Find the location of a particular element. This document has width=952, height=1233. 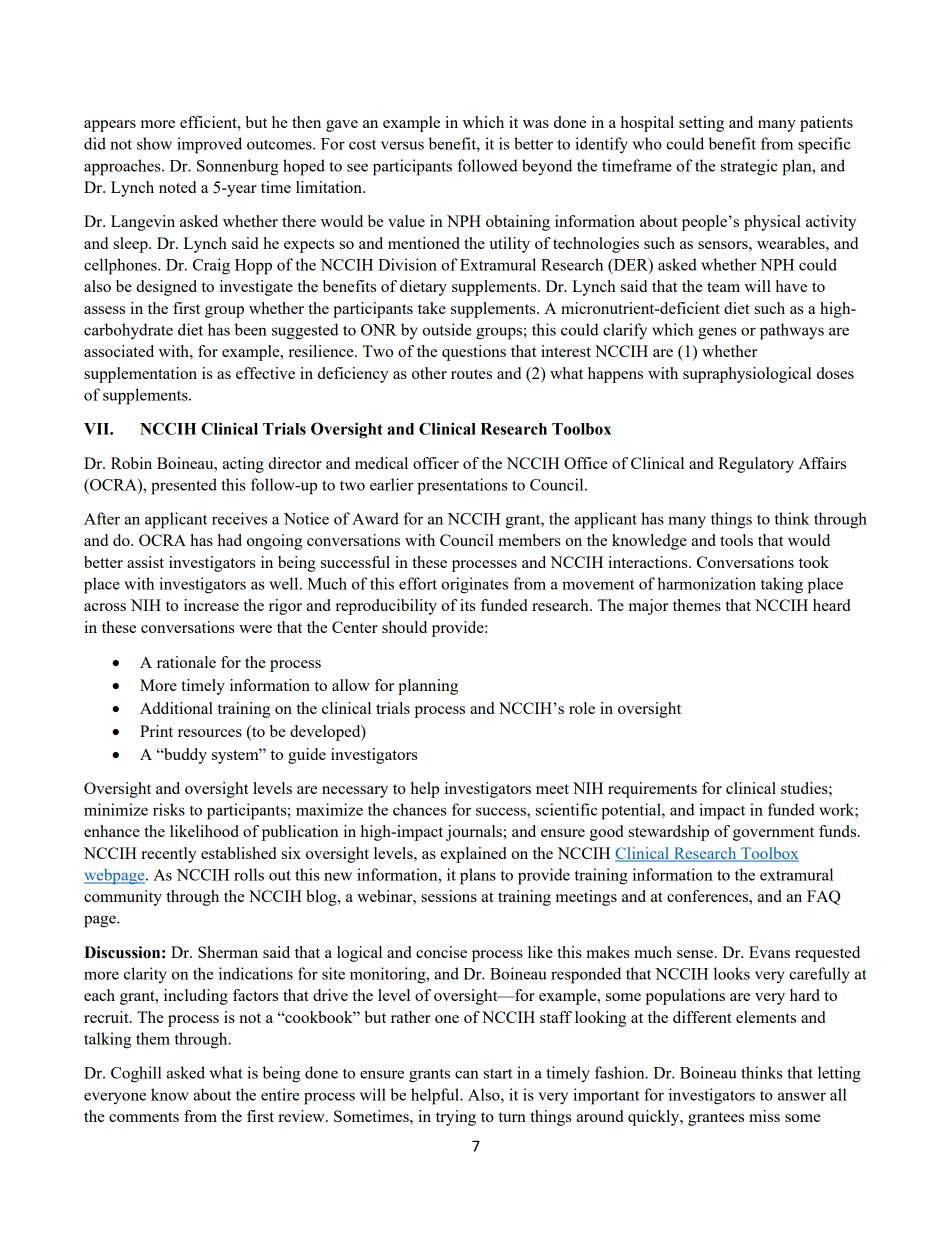

recently is located at coordinates (169, 855).
